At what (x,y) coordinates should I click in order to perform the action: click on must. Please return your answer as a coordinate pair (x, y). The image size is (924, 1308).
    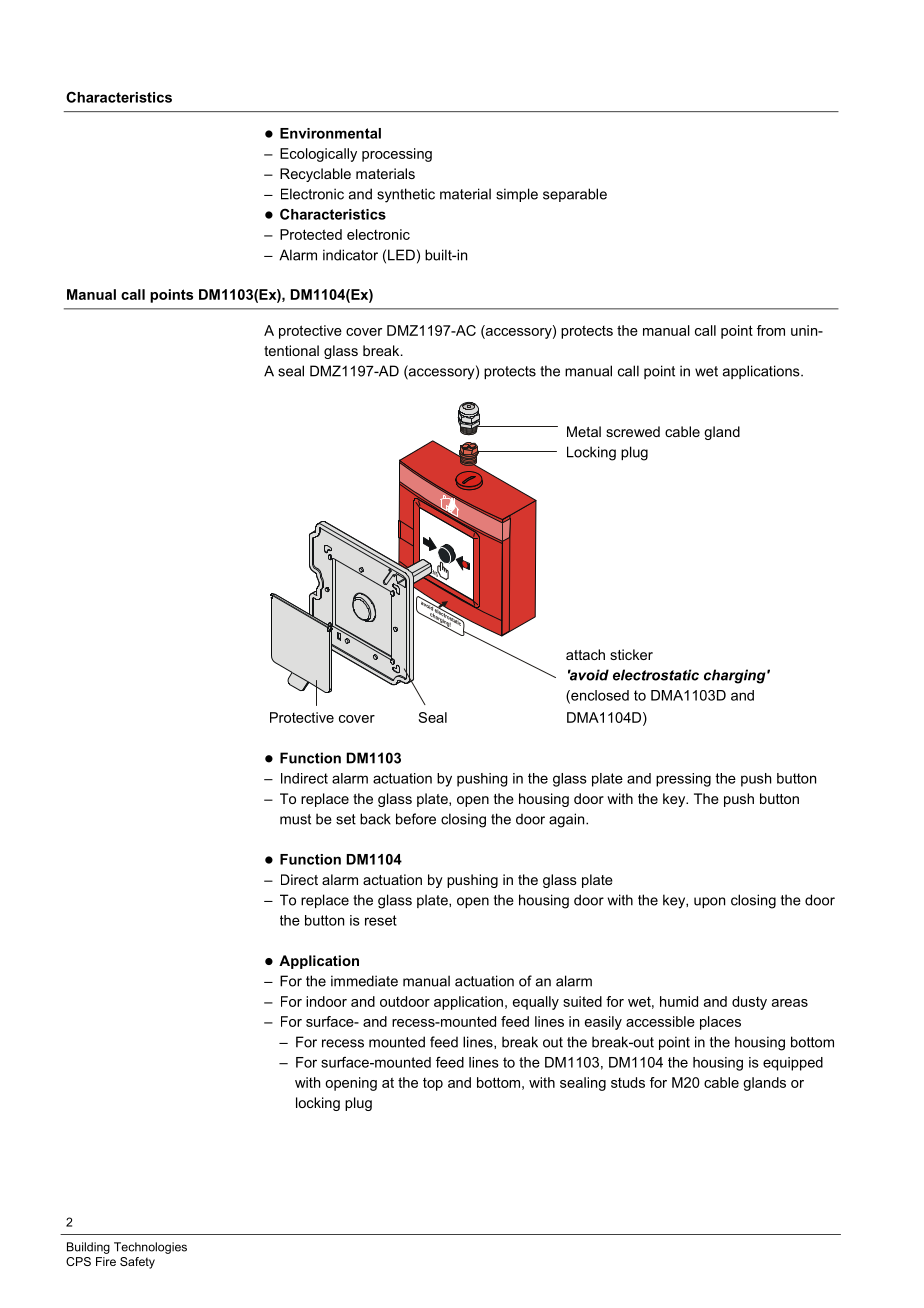
    Looking at the image, I should click on (295, 819).
